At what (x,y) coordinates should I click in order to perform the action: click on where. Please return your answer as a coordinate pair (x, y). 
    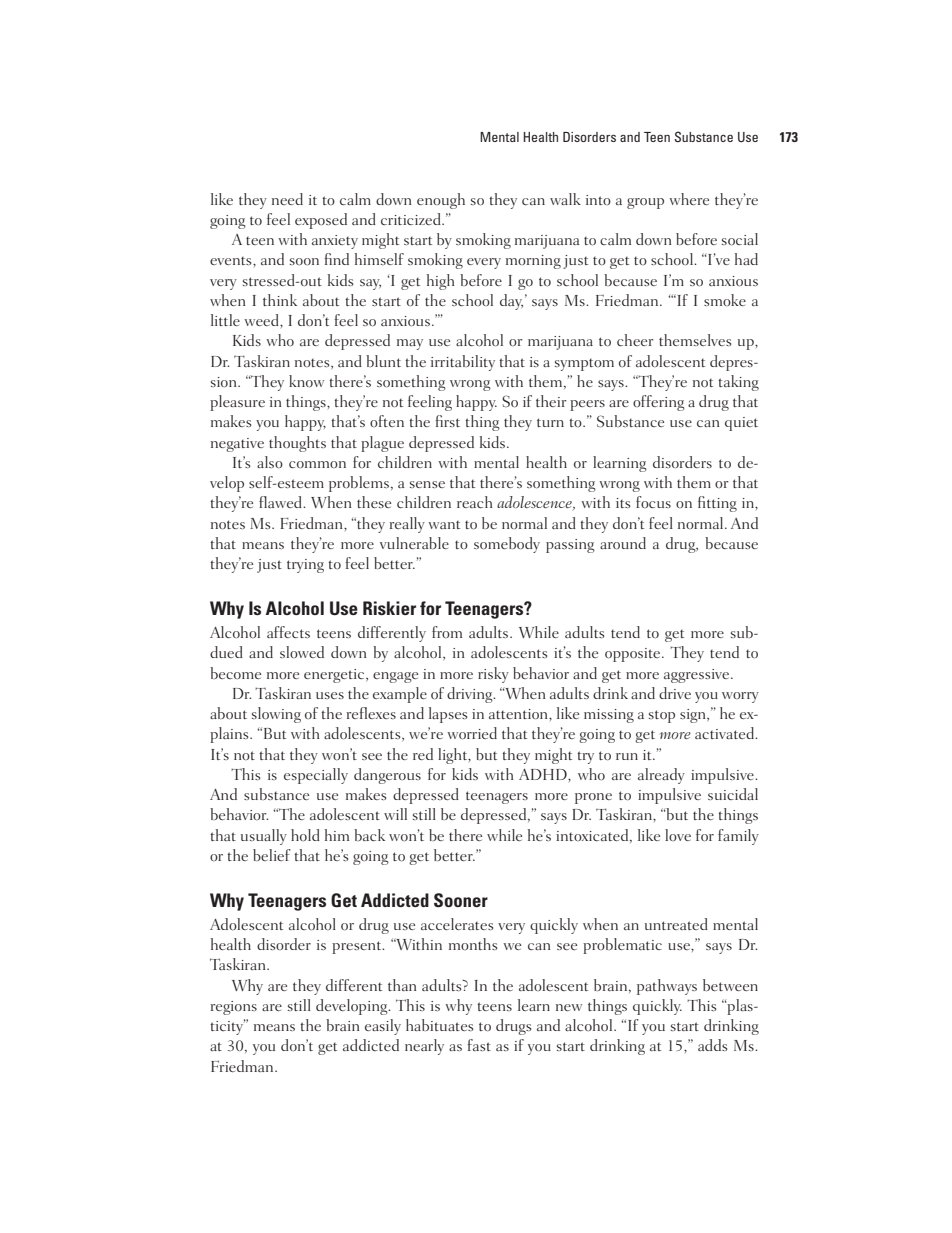
    Looking at the image, I should click on (689, 199).
